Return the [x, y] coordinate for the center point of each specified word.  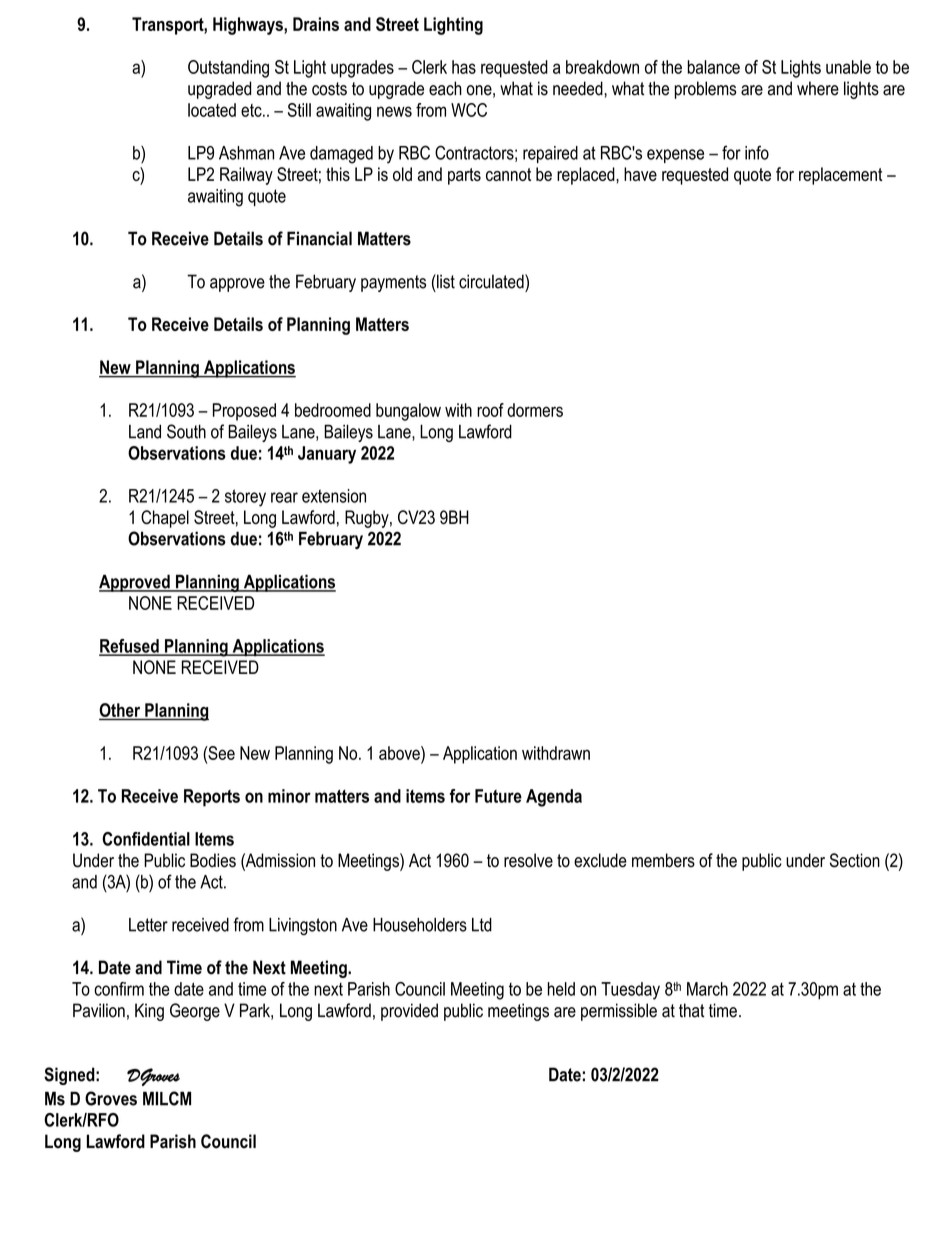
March [707, 989]
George [195, 1012]
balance [713, 67]
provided [409, 1012]
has [464, 67]
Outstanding [228, 69]
